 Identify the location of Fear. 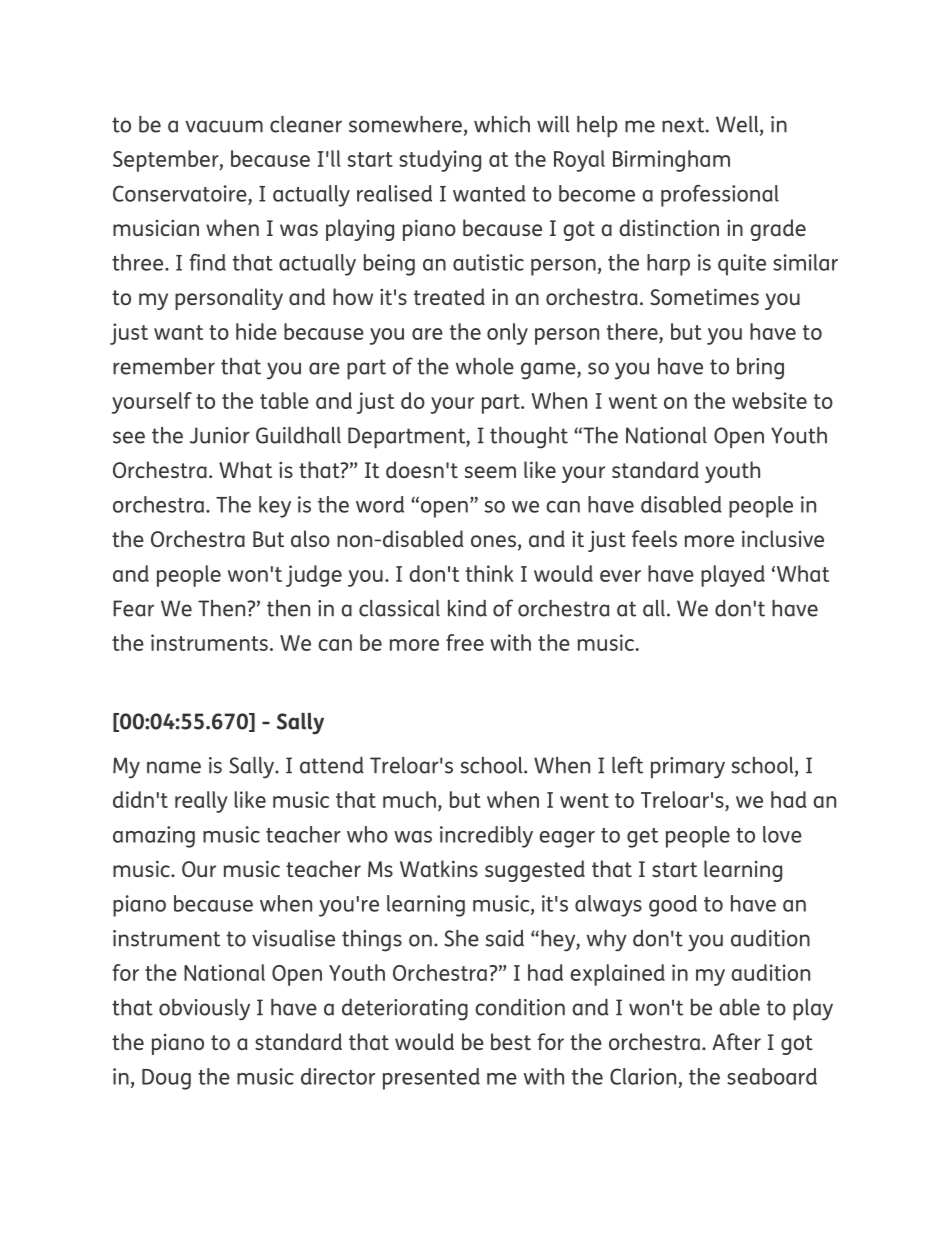
(133, 608).
